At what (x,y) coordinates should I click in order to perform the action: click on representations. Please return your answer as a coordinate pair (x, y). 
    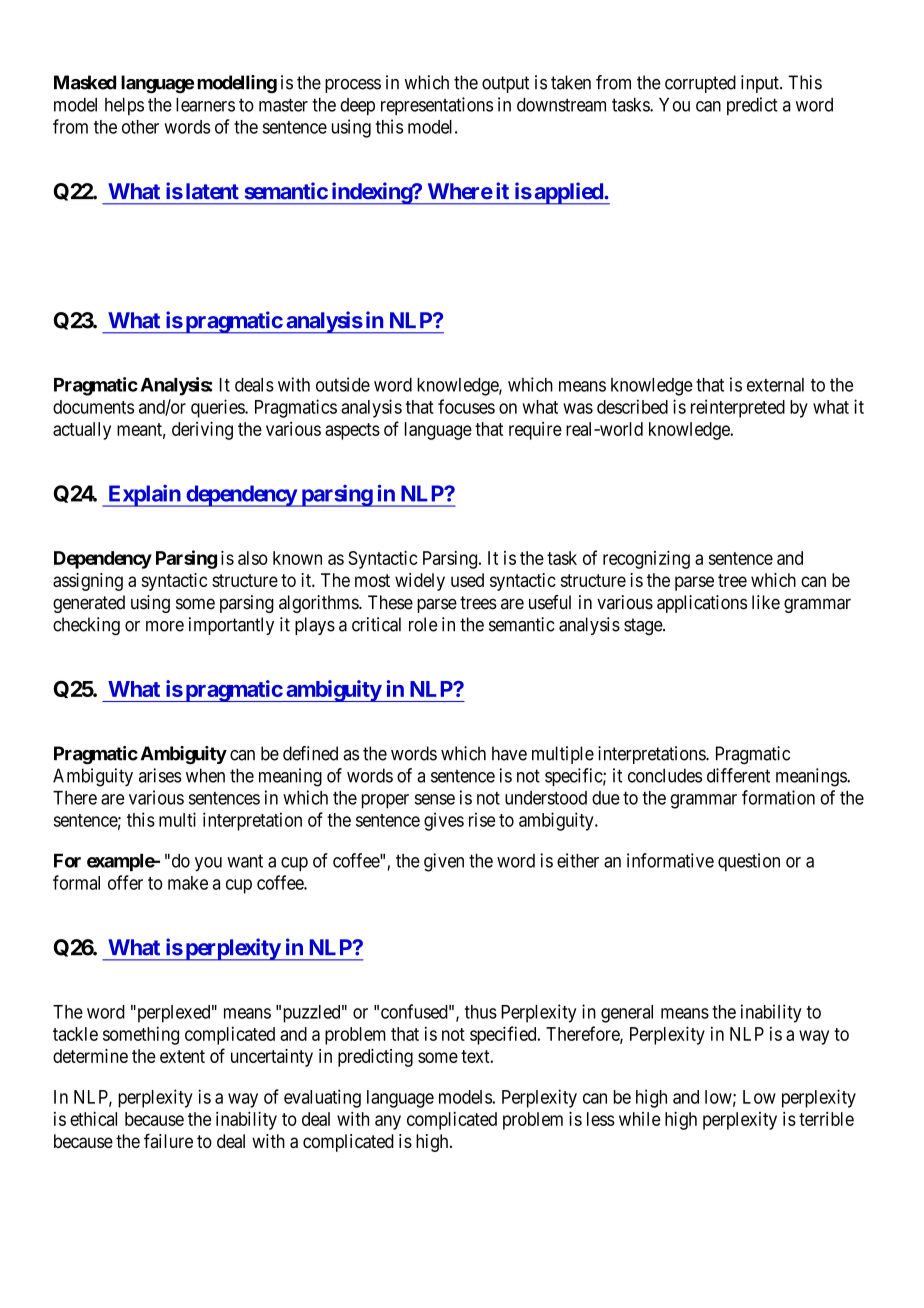
    Looking at the image, I should click on (437, 106).
